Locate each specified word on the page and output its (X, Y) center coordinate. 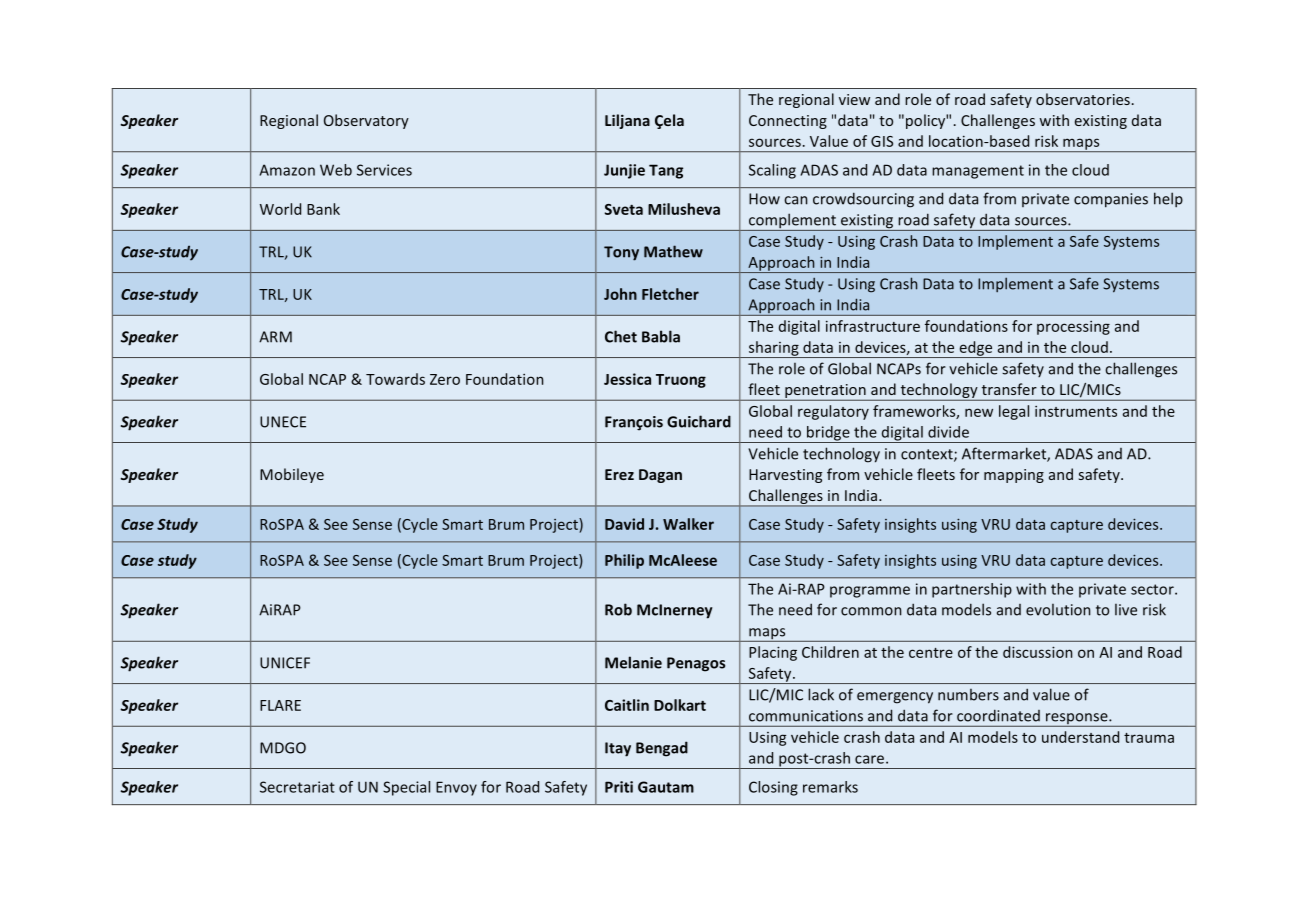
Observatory (366, 121)
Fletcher (670, 294)
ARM (275, 337)
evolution (1058, 610)
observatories (1083, 99)
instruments (1076, 411)
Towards (395, 379)
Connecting (788, 122)
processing (1073, 328)
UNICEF (285, 663)
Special (406, 788)
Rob (618, 609)
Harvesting (785, 476)
